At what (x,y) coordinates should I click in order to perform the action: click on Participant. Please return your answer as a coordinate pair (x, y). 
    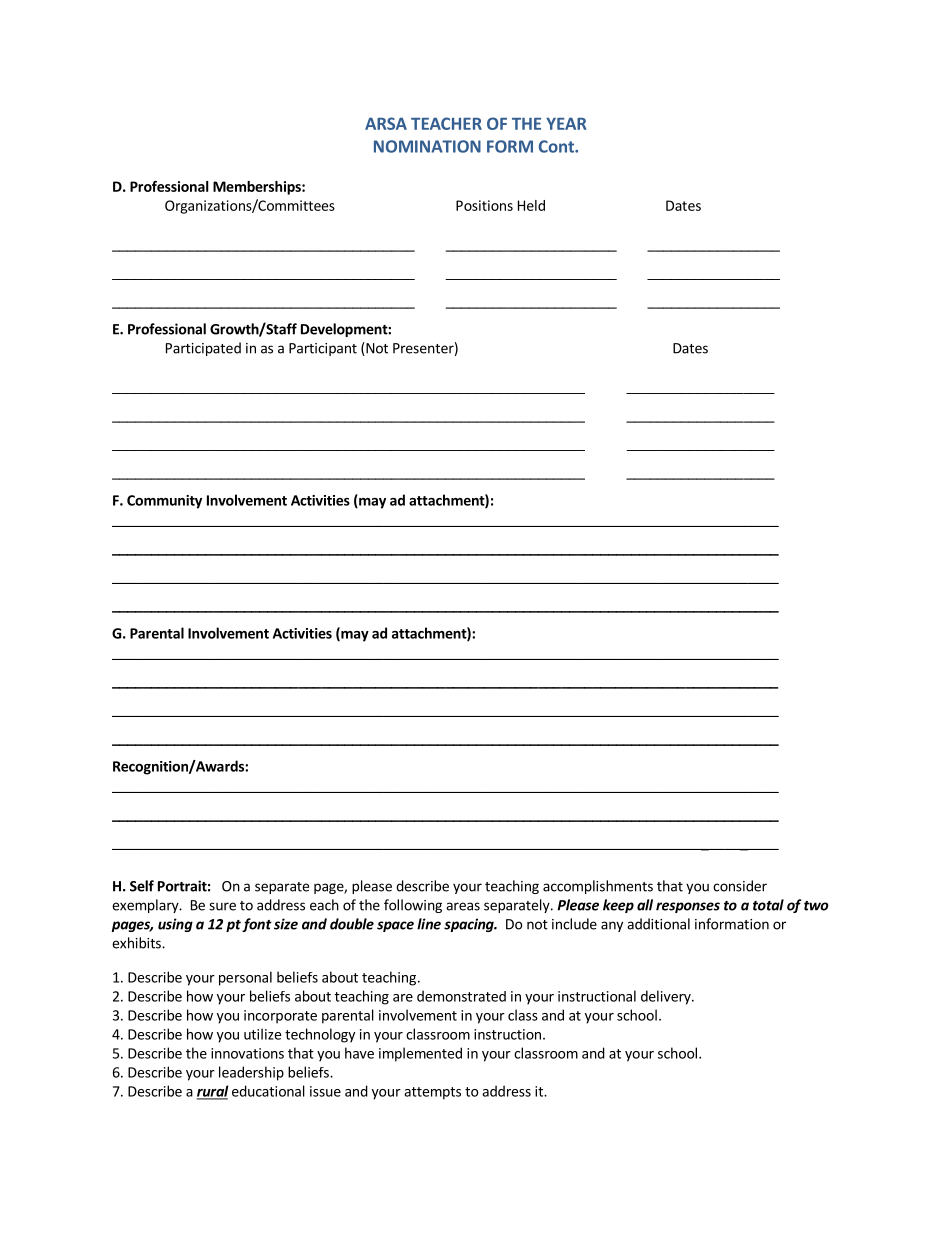
    Looking at the image, I should click on (323, 349).
